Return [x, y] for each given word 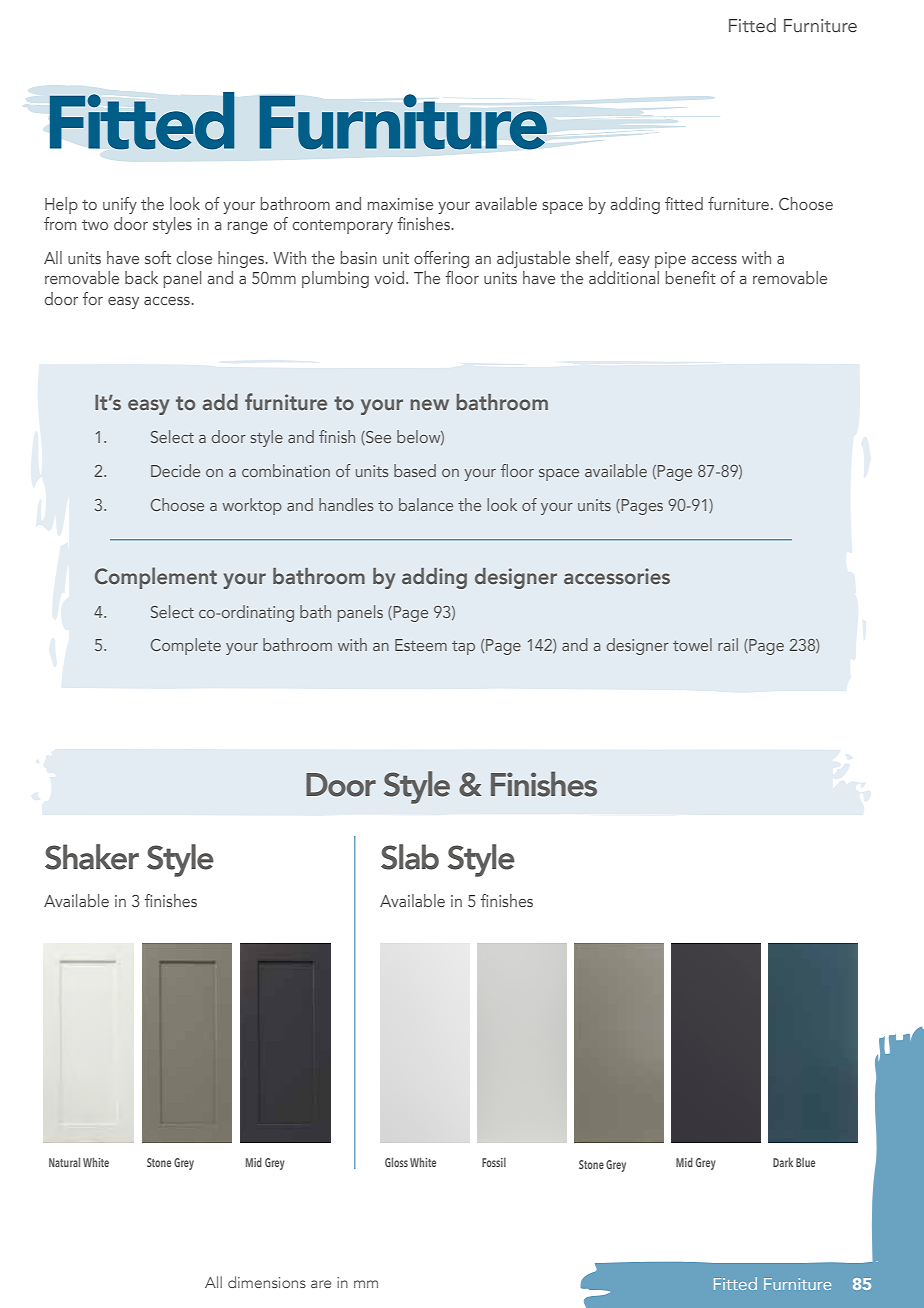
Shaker [92, 857]
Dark [783, 1162]
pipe [670, 260]
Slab [410, 857]
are [321, 1284]
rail [728, 644]
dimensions [267, 1282]
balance [426, 504]
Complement [156, 578]
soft [158, 257]
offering [441, 259]
